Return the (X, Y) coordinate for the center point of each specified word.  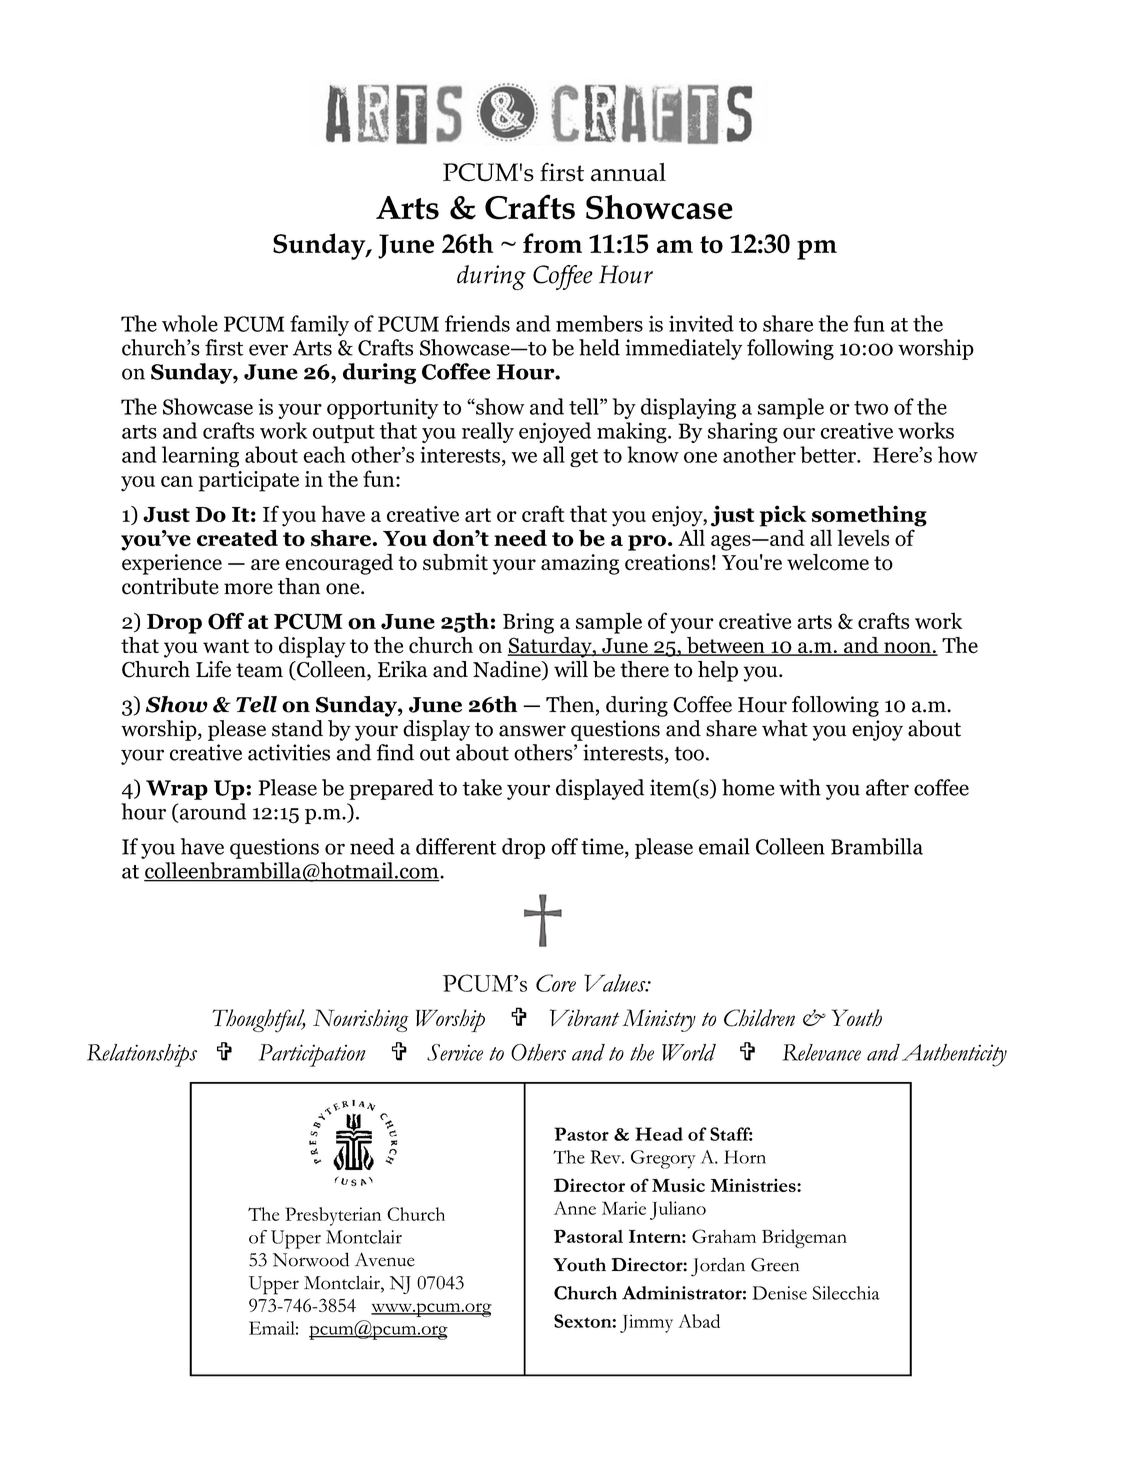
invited (701, 323)
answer (532, 731)
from (552, 243)
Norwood (311, 1259)
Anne (575, 1208)
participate (249, 481)
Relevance (821, 1052)
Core (556, 983)
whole (190, 323)
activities (289, 752)
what (785, 728)
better (829, 454)
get (584, 458)
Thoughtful (259, 1021)
